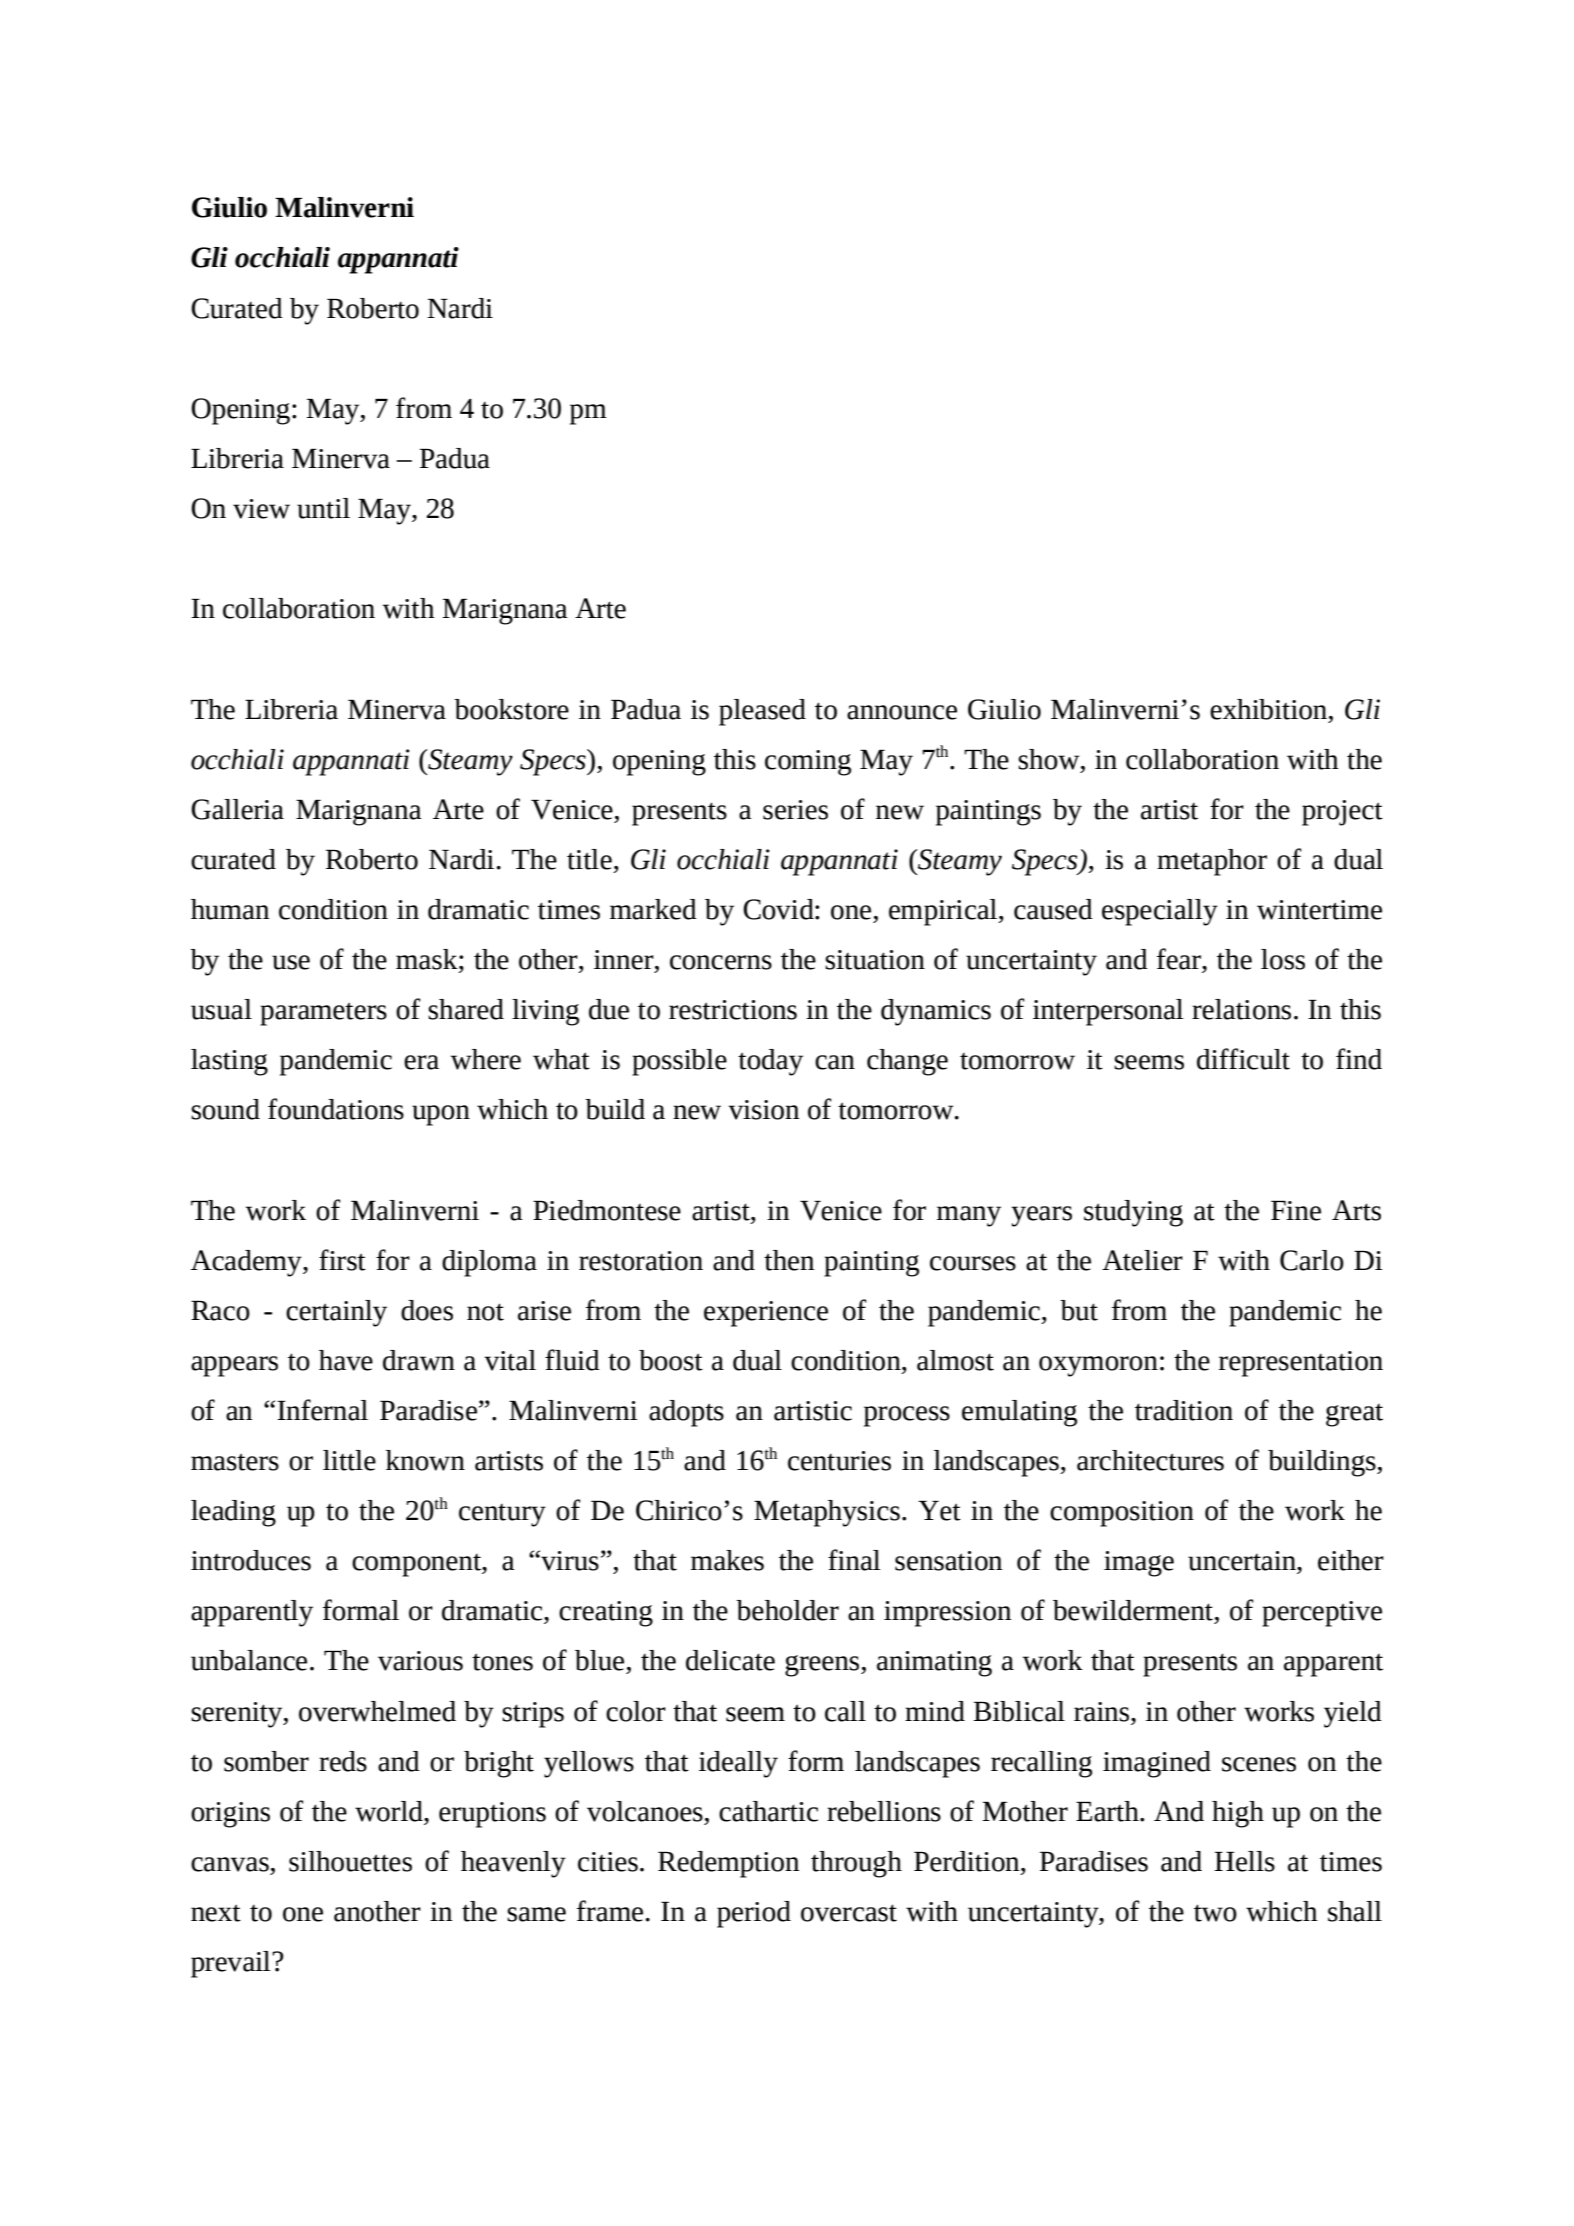 The width and height of the page is (1574, 2226). What do you see at coordinates (1268, 709) in the page?
I see `exhibition` at bounding box center [1268, 709].
